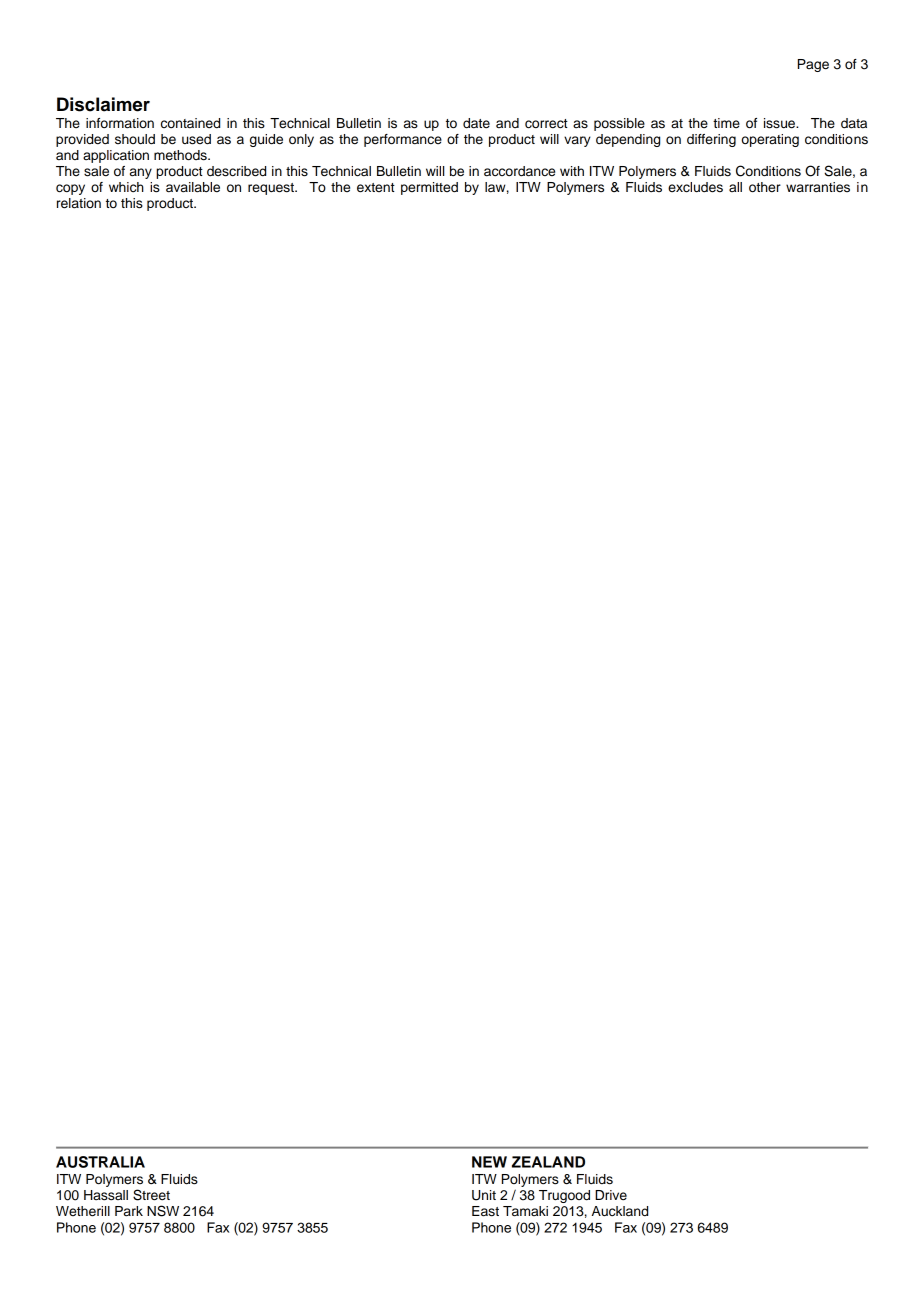 Image resolution: width=924 pixels, height=1307 pixels. Describe the element at coordinates (476, 123) in the page. I see `date` at that location.
